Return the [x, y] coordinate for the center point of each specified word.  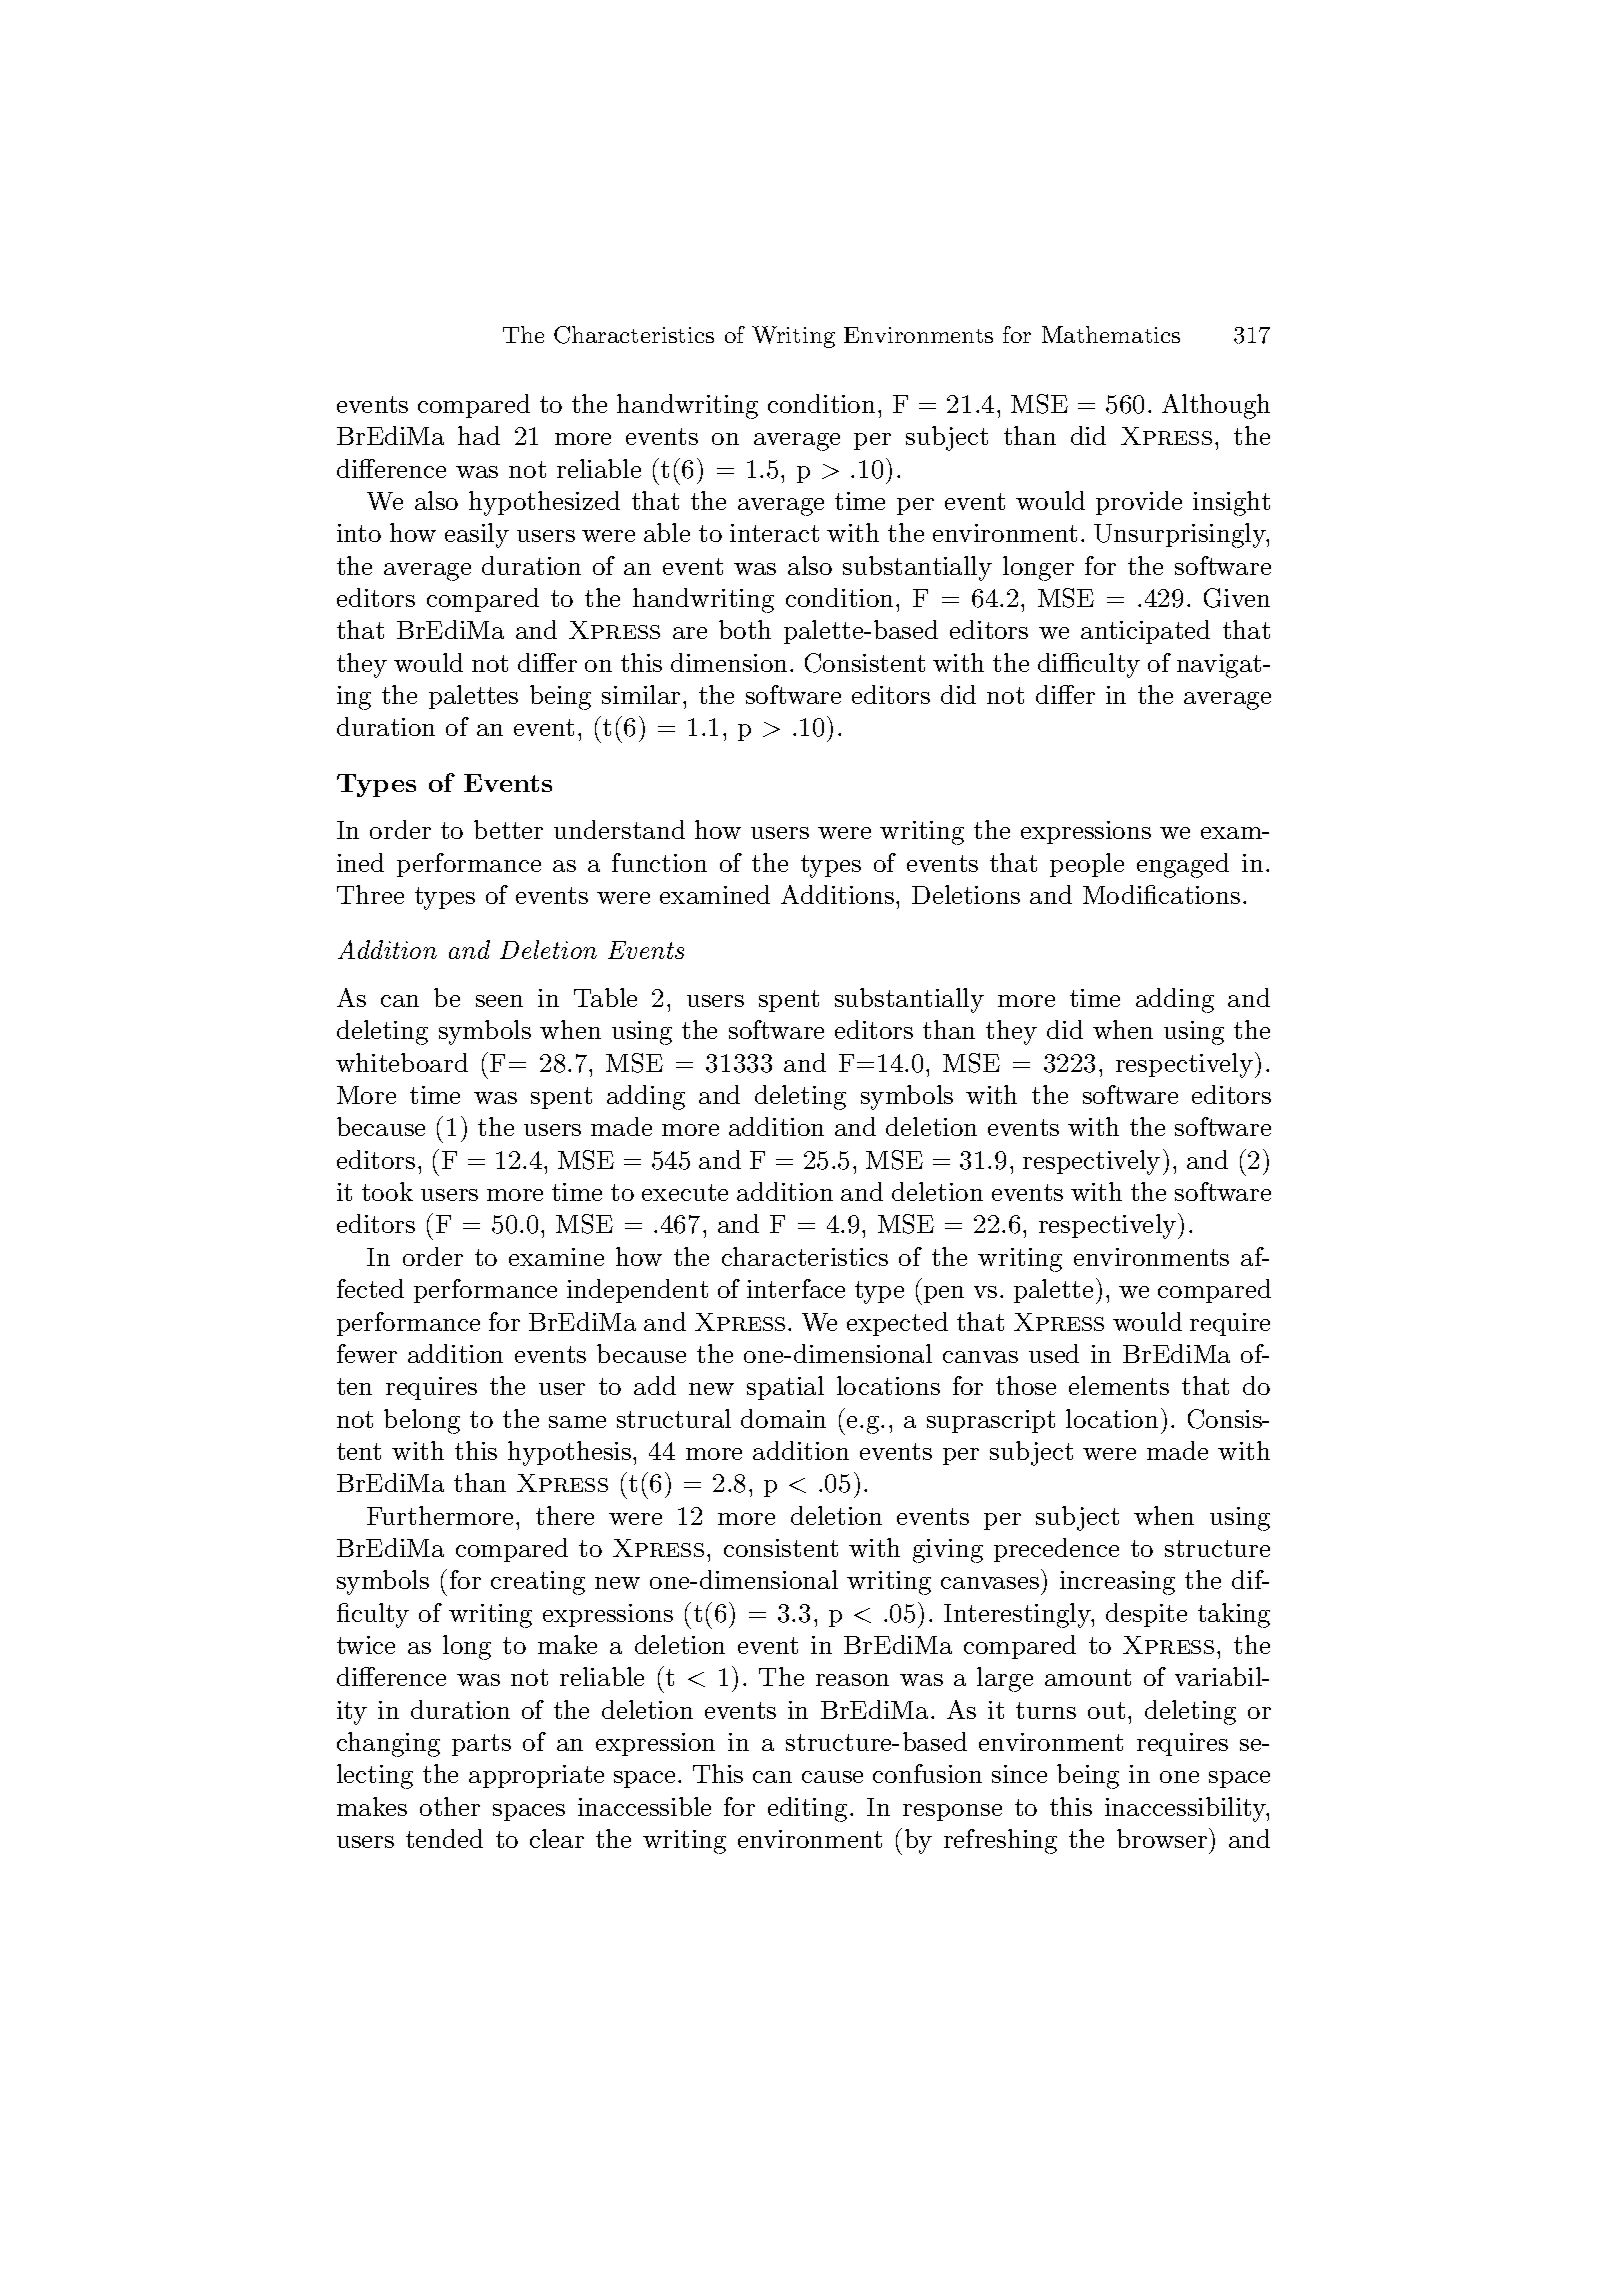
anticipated [1145, 632]
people [1087, 865]
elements [1119, 1385]
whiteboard [402, 1062]
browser [1162, 1838]
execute [685, 1192]
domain [783, 1418]
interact [774, 533]
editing [807, 1809]
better [508, 829]
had [479, 435]
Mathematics [1111, 334]
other [450, 1806]
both [745, 629]
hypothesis [569, 1453]
